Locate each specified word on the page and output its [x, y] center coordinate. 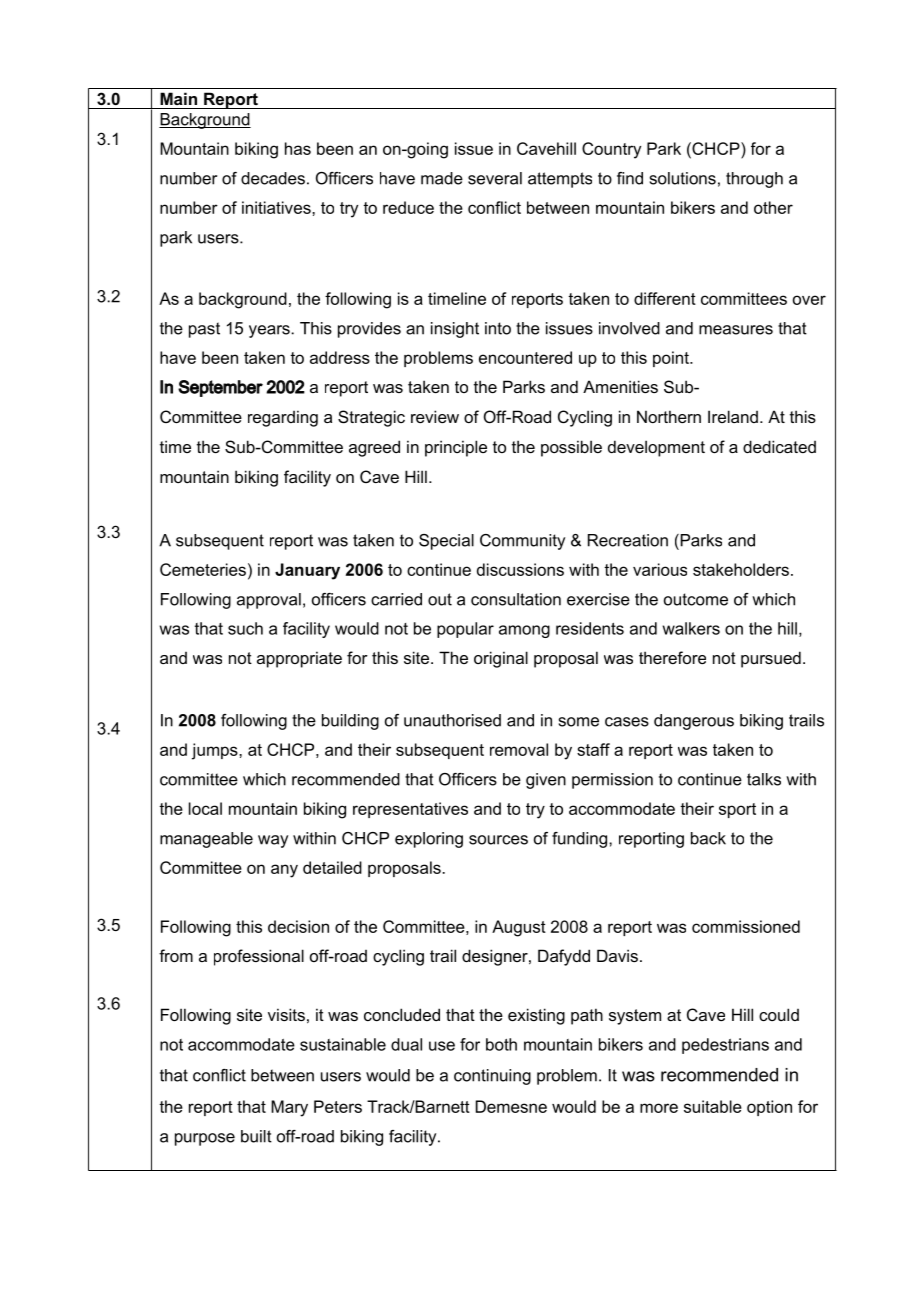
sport [737, 810]
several [495, 178]
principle [456, 448]
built [256, 1136]
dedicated [779, 446]
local [205, 808]
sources [498, 840]
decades [273, 178]
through [754, 180]
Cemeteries [203, 569]
